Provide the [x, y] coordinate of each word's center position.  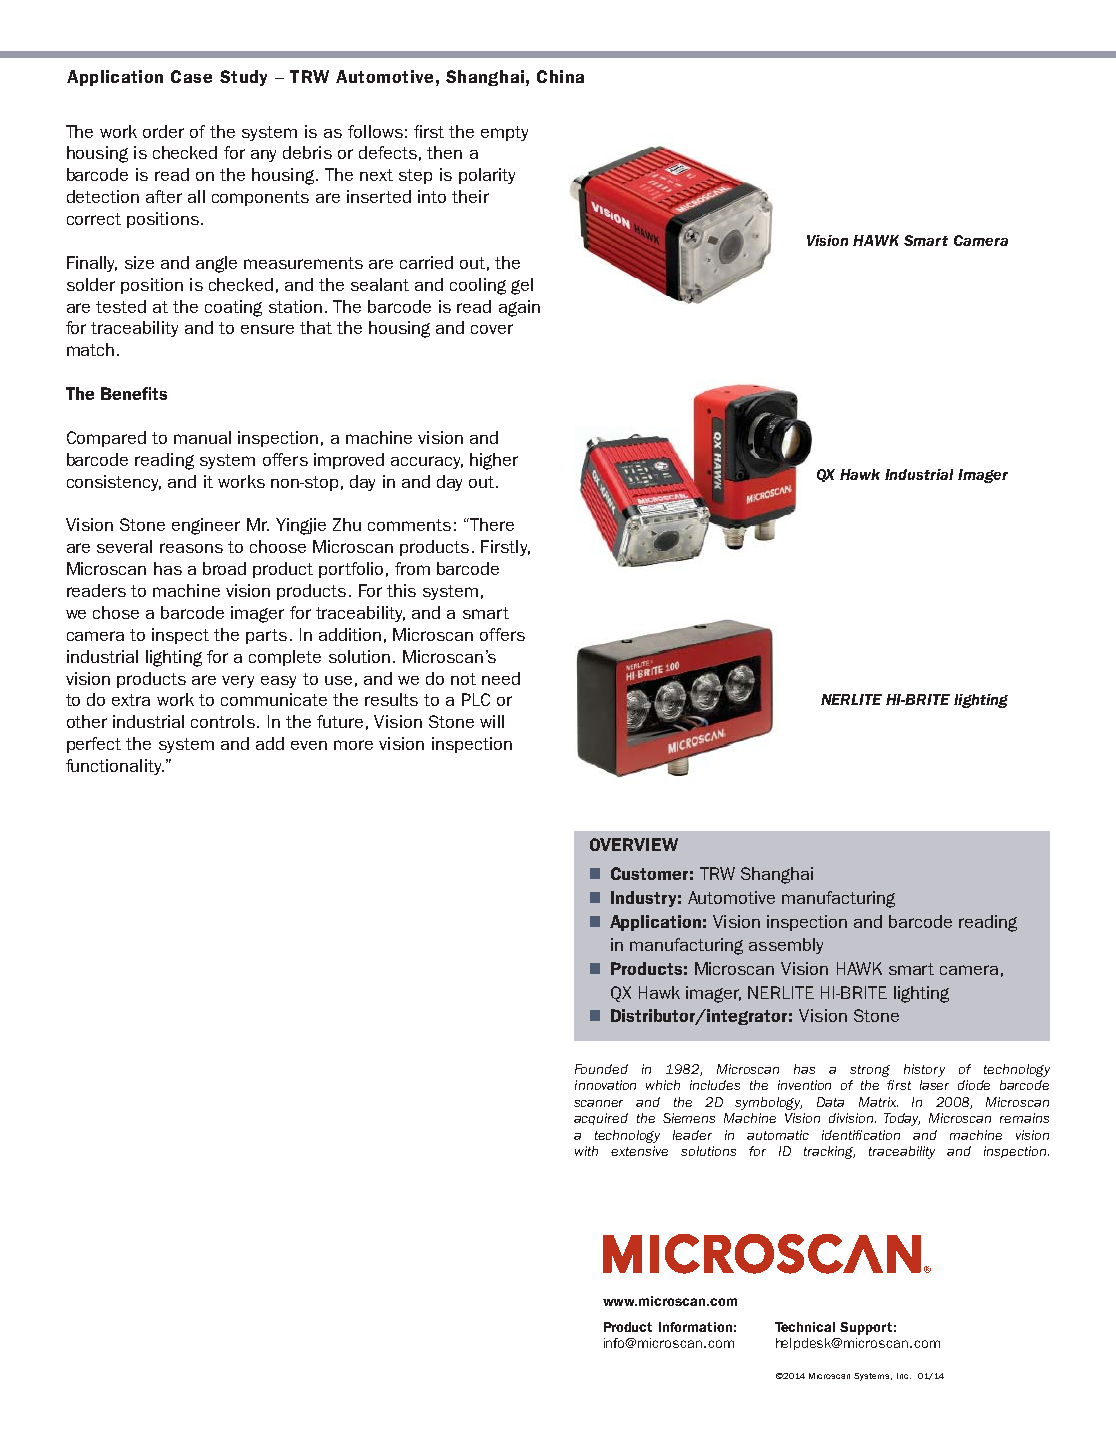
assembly [786, 946]
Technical [805, 1327]
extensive [639, 1151]
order [163, 131]
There [492, 524]
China [560, 76]
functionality [115, 767]
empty [504, 133]
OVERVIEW [634, 844]
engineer [206, 526]
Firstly [505, 548]
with [586, 1151]
